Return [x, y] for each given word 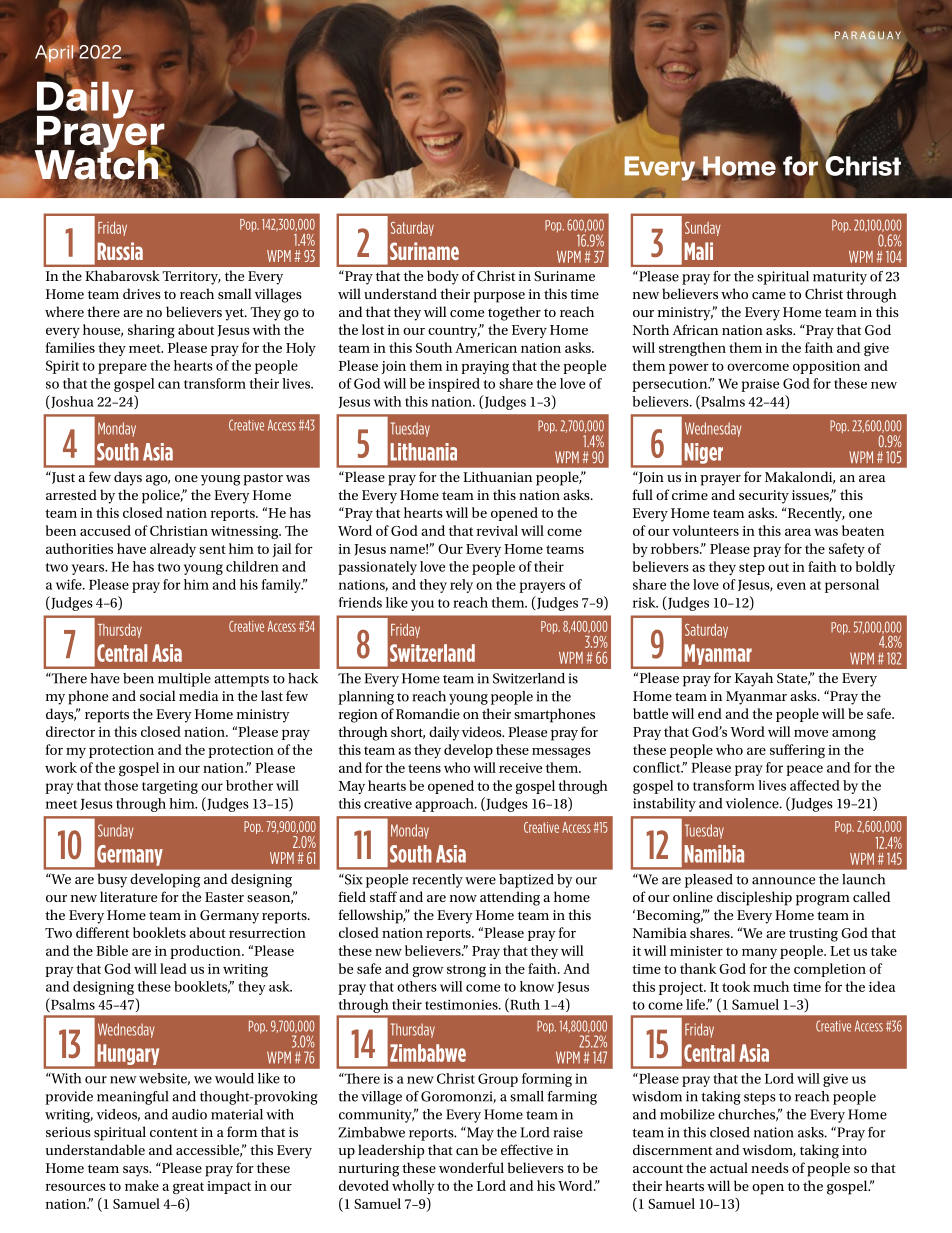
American [486, 348]
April [54, 54]
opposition [826, 367]
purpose [499, 297]
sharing [151, 331]
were [480, 881]
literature [128, 896]
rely [461, 586]
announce [783, 881]
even [791, 586]
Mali [698, 251]
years [89, 569]
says [137, 1171]
